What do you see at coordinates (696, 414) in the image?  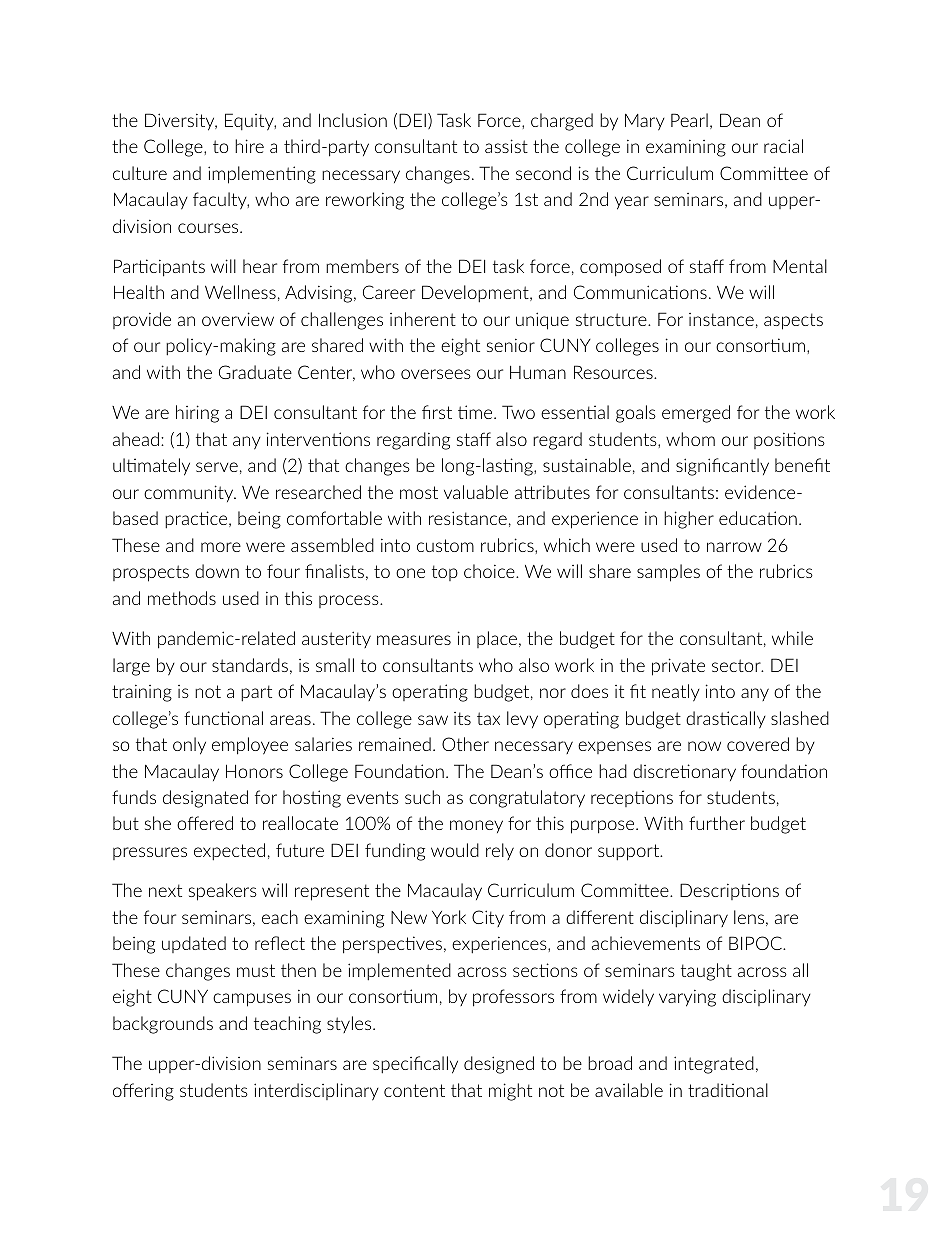 I see `emerged` at bounding box center [696, 414].
